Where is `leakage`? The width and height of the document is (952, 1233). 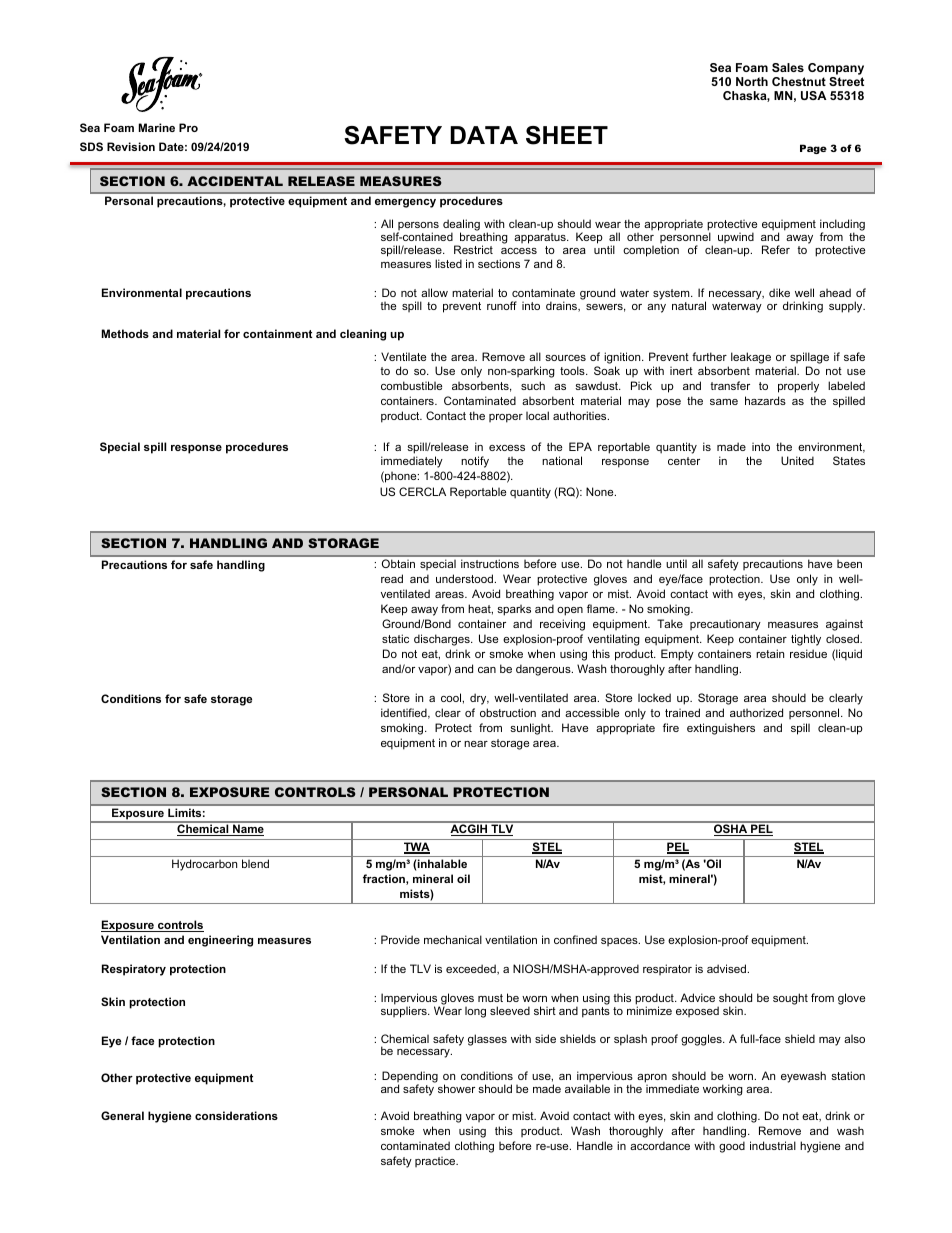 leakage is located at coordinates (751, 358).
